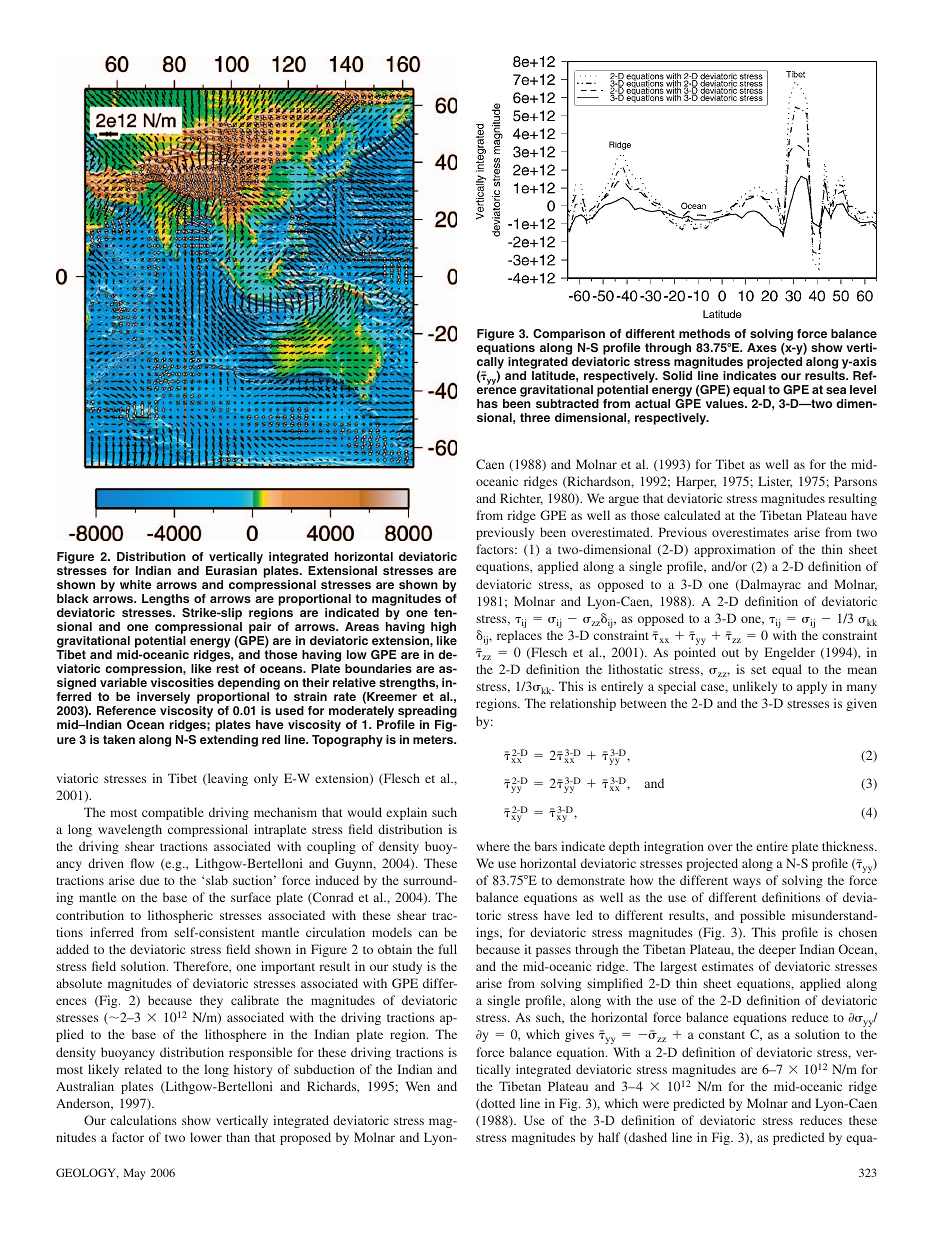  Describe the element at coordinates (142, 863) in the document. I see `flow` at that location.
